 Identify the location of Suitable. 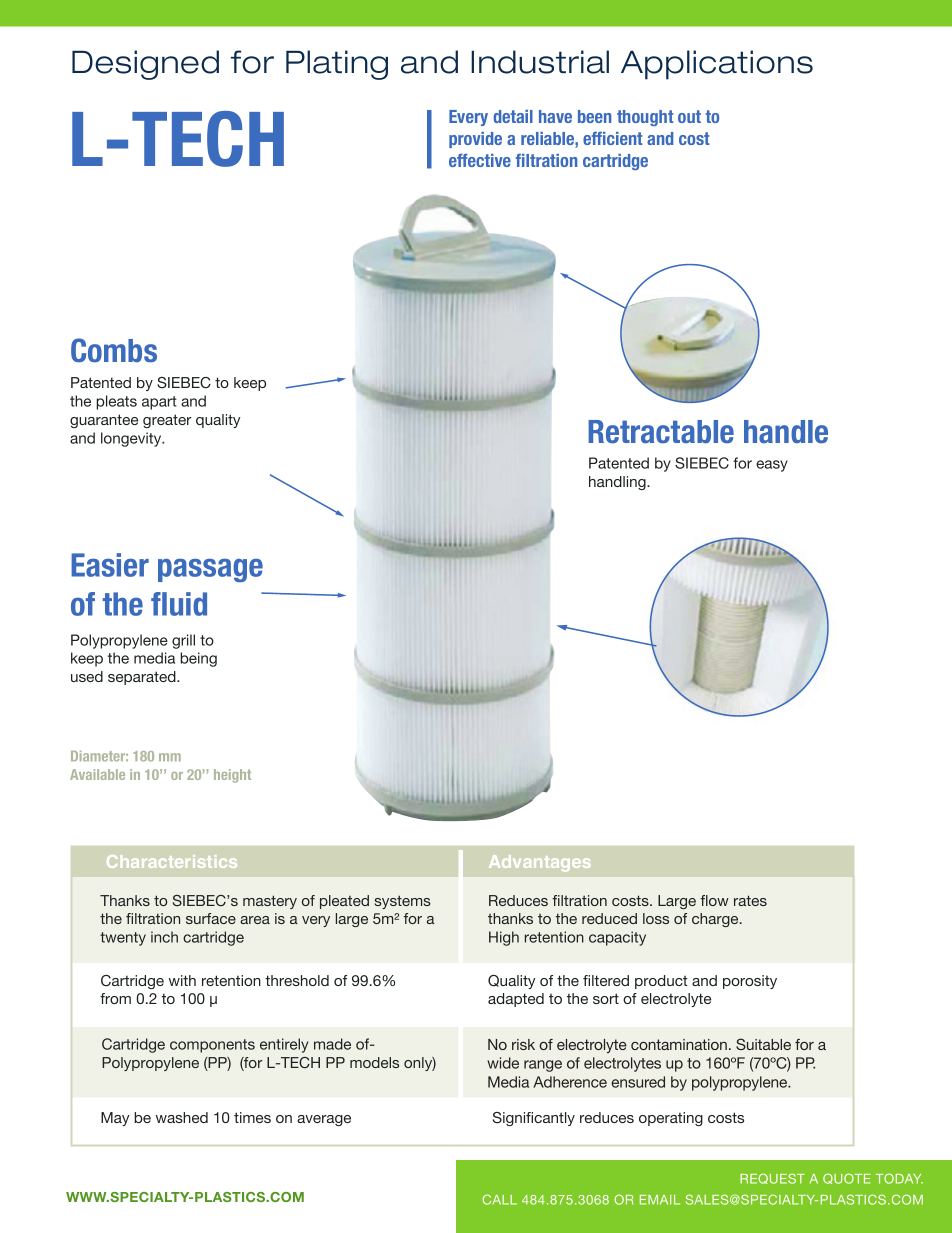
(763, 1044).
